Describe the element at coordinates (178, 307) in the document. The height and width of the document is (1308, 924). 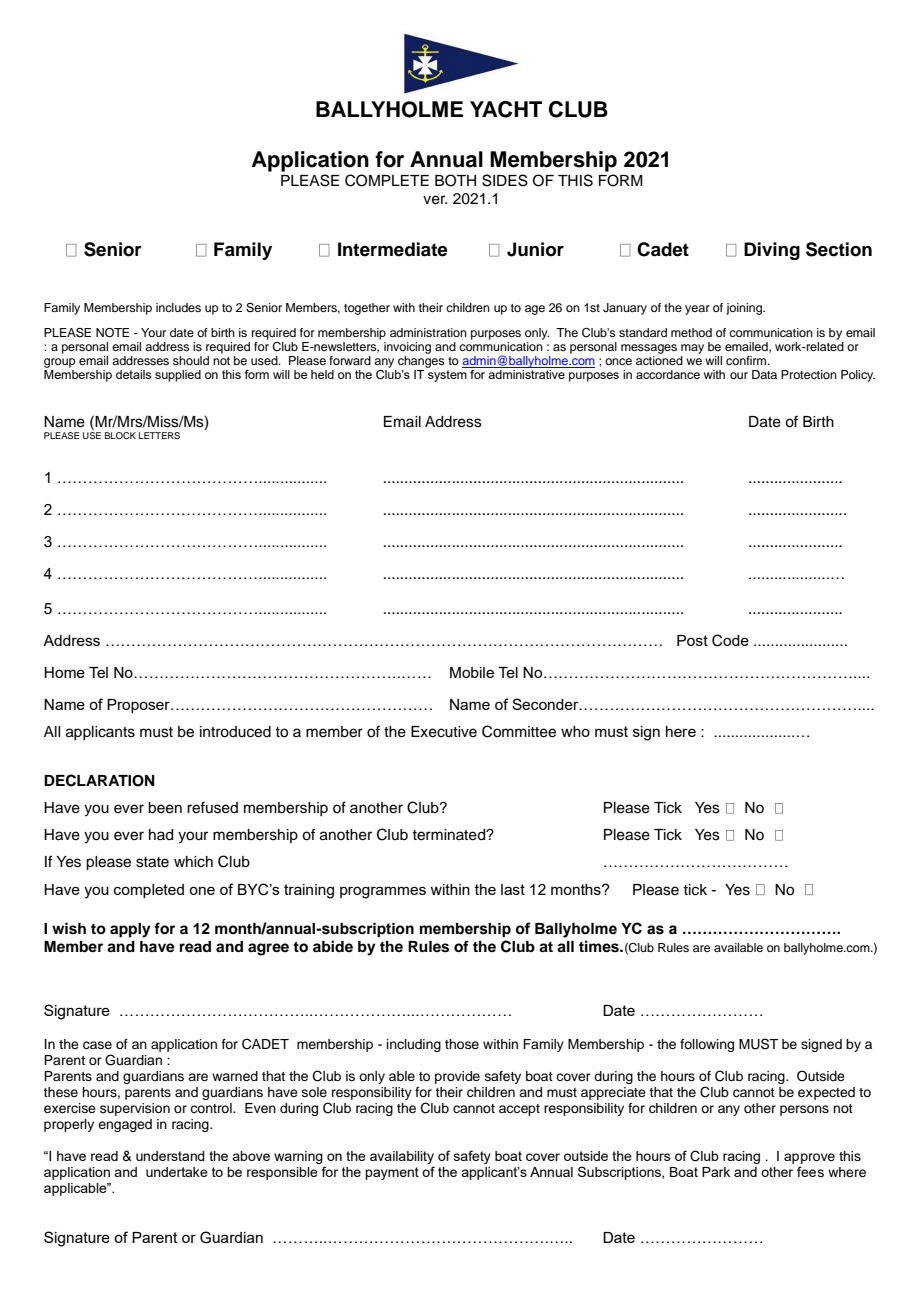
I see `includes` at that location.
